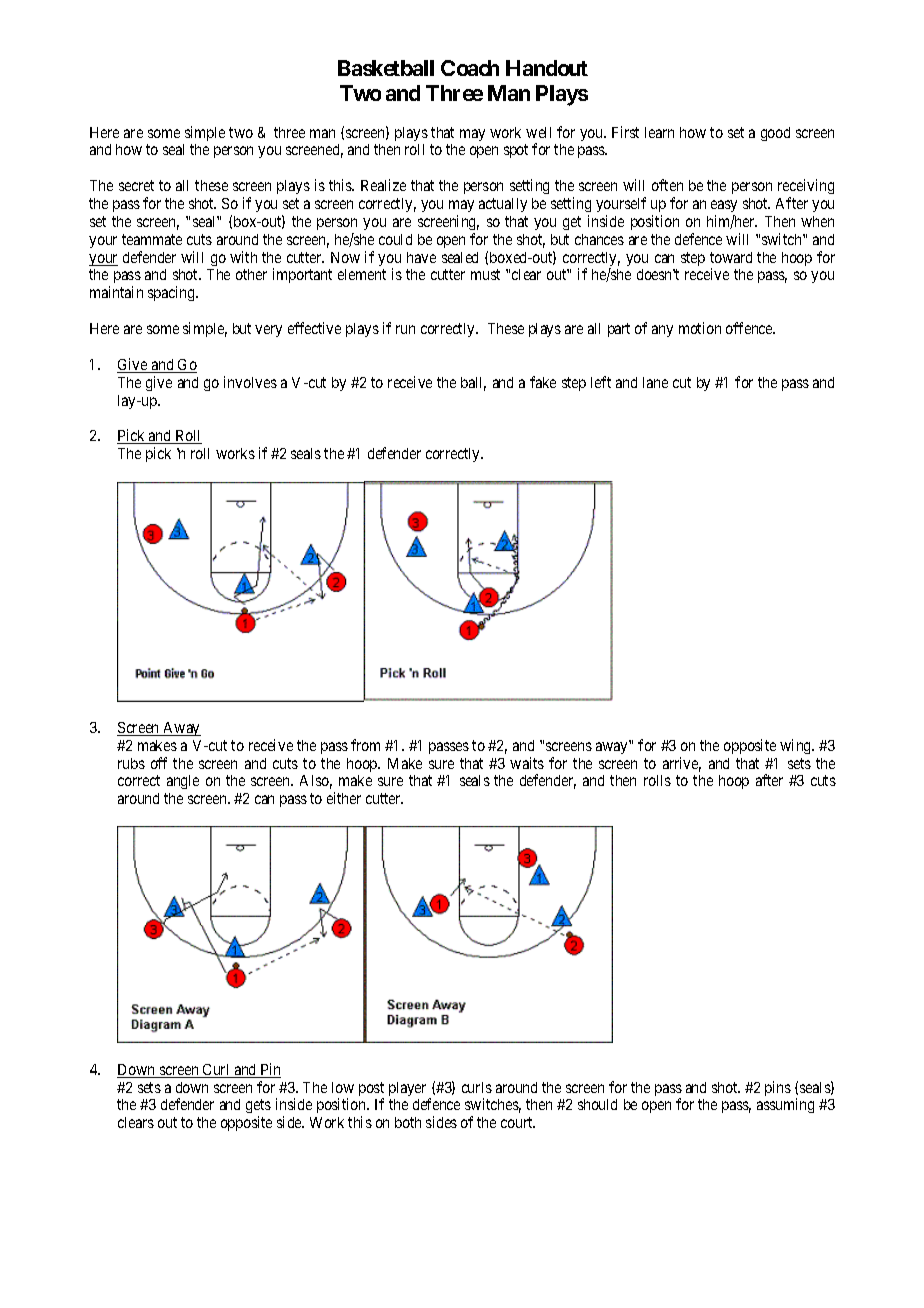 The image size is (924, 1308). I want to click on waits, so click(527, 763).
